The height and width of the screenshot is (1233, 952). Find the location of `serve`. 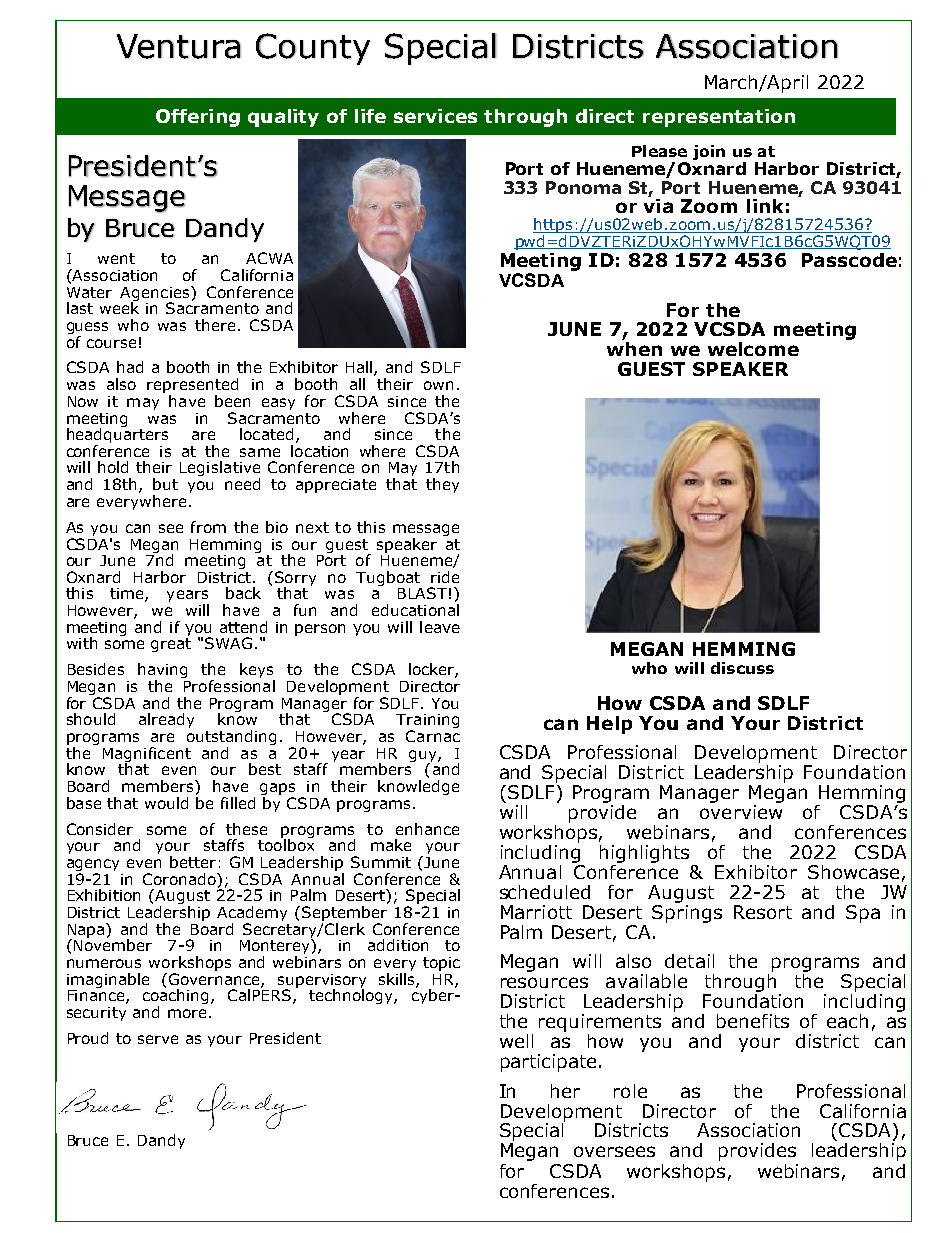

serve is located at coordinates (158, 1039).
